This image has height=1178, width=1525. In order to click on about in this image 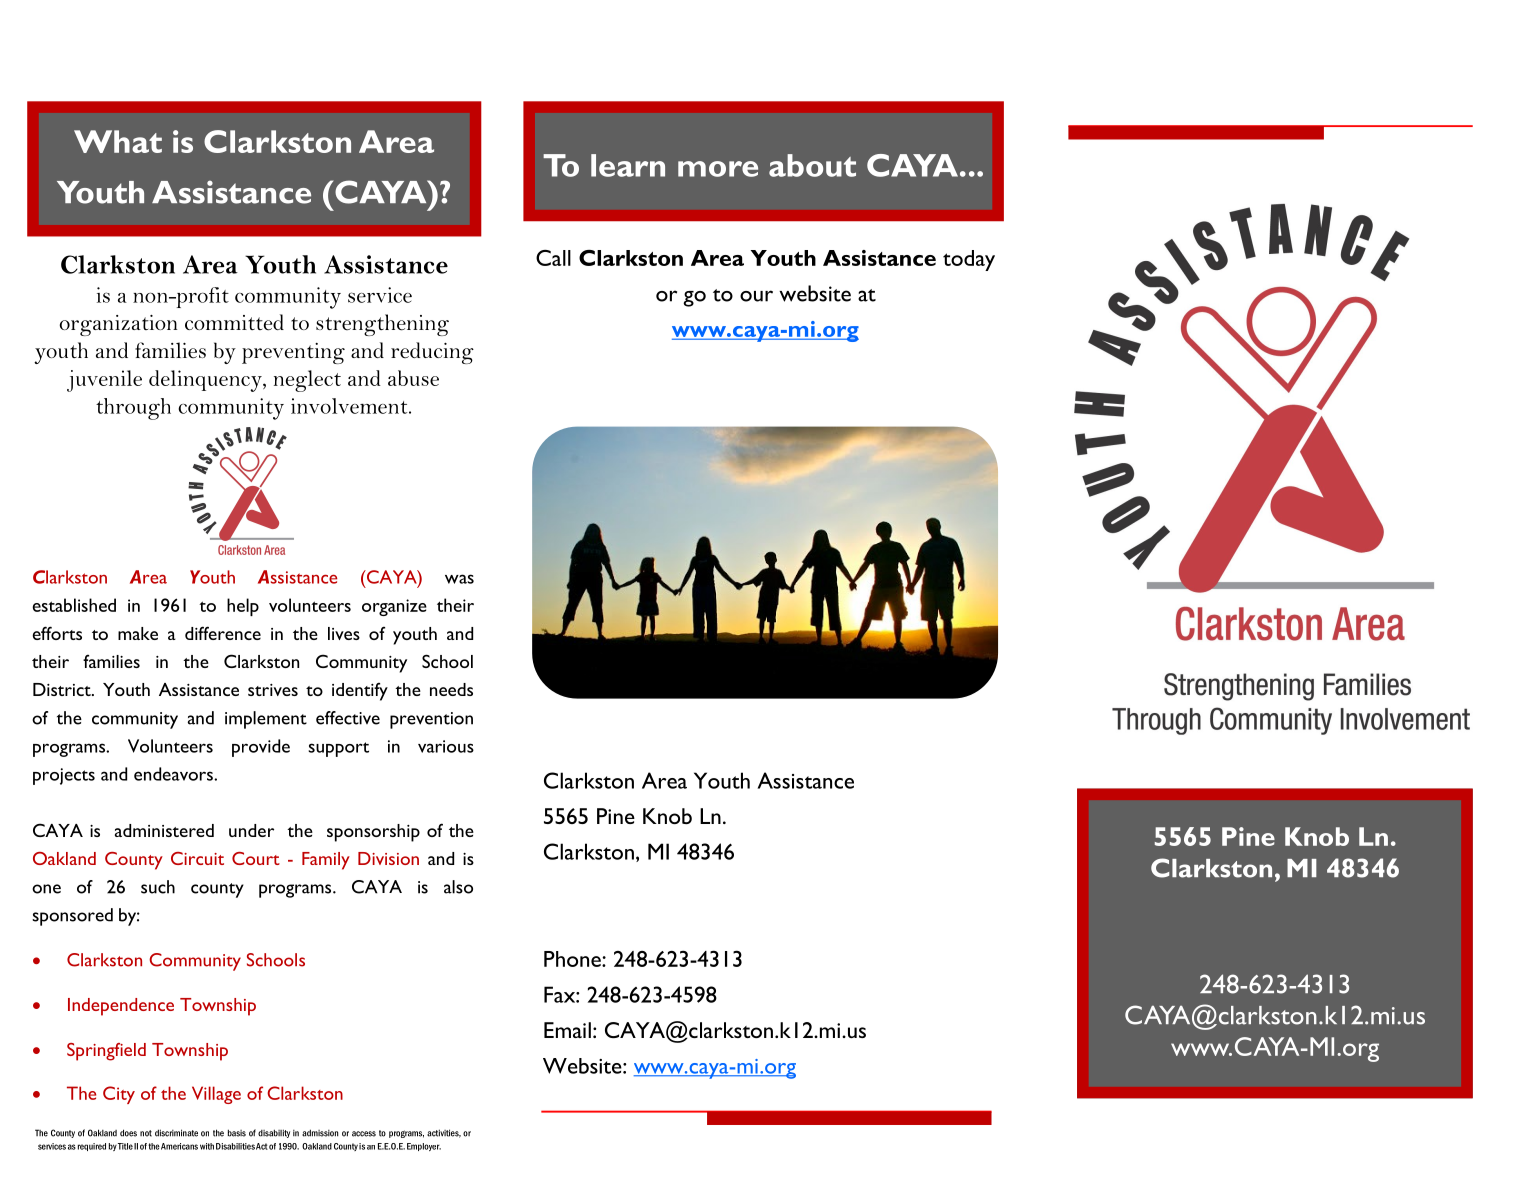, I will do `click(812, 165)`.
